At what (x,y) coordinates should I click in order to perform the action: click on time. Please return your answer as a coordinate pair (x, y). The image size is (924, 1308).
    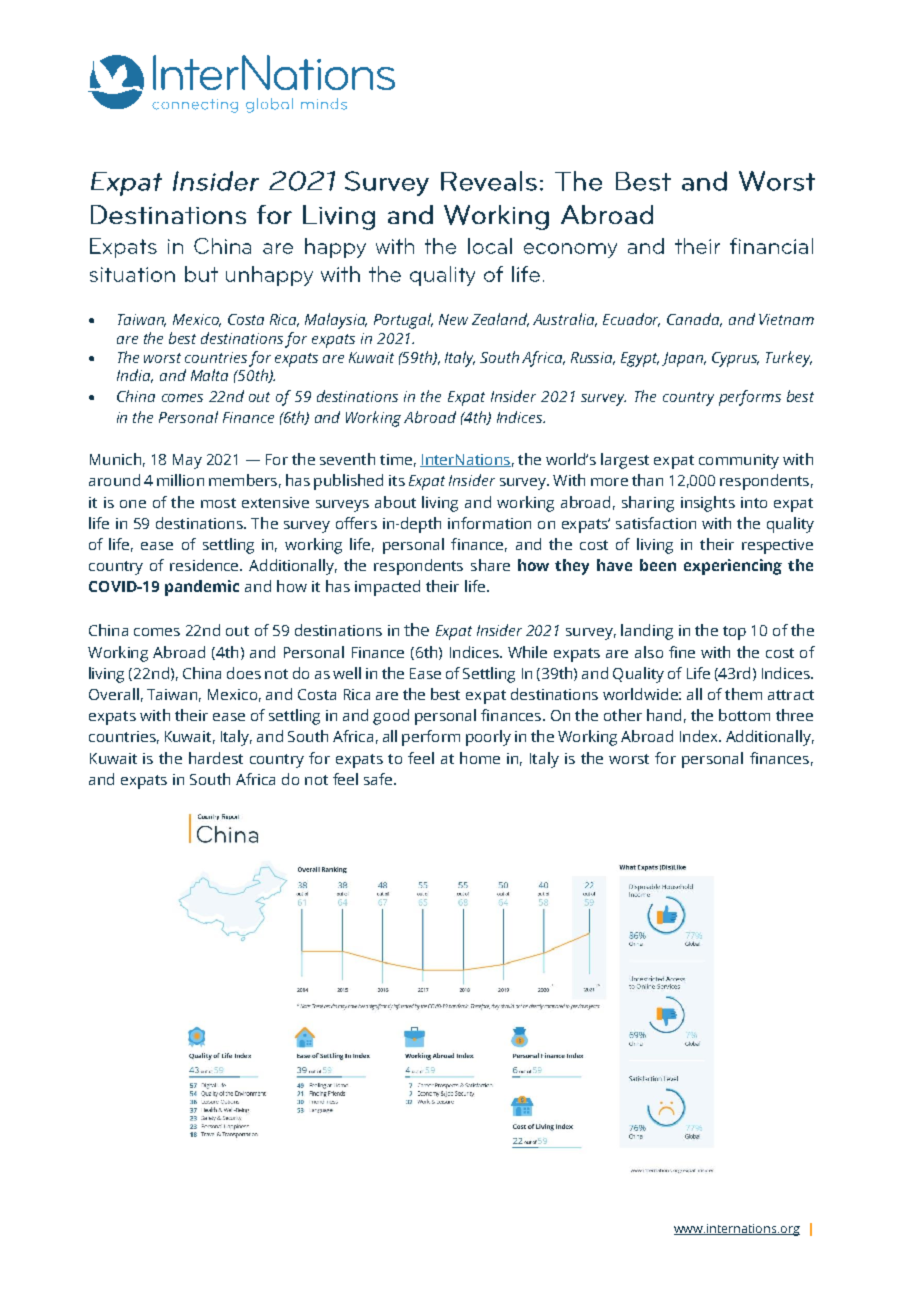
    Looking at the image, I should click on (396, 459).
